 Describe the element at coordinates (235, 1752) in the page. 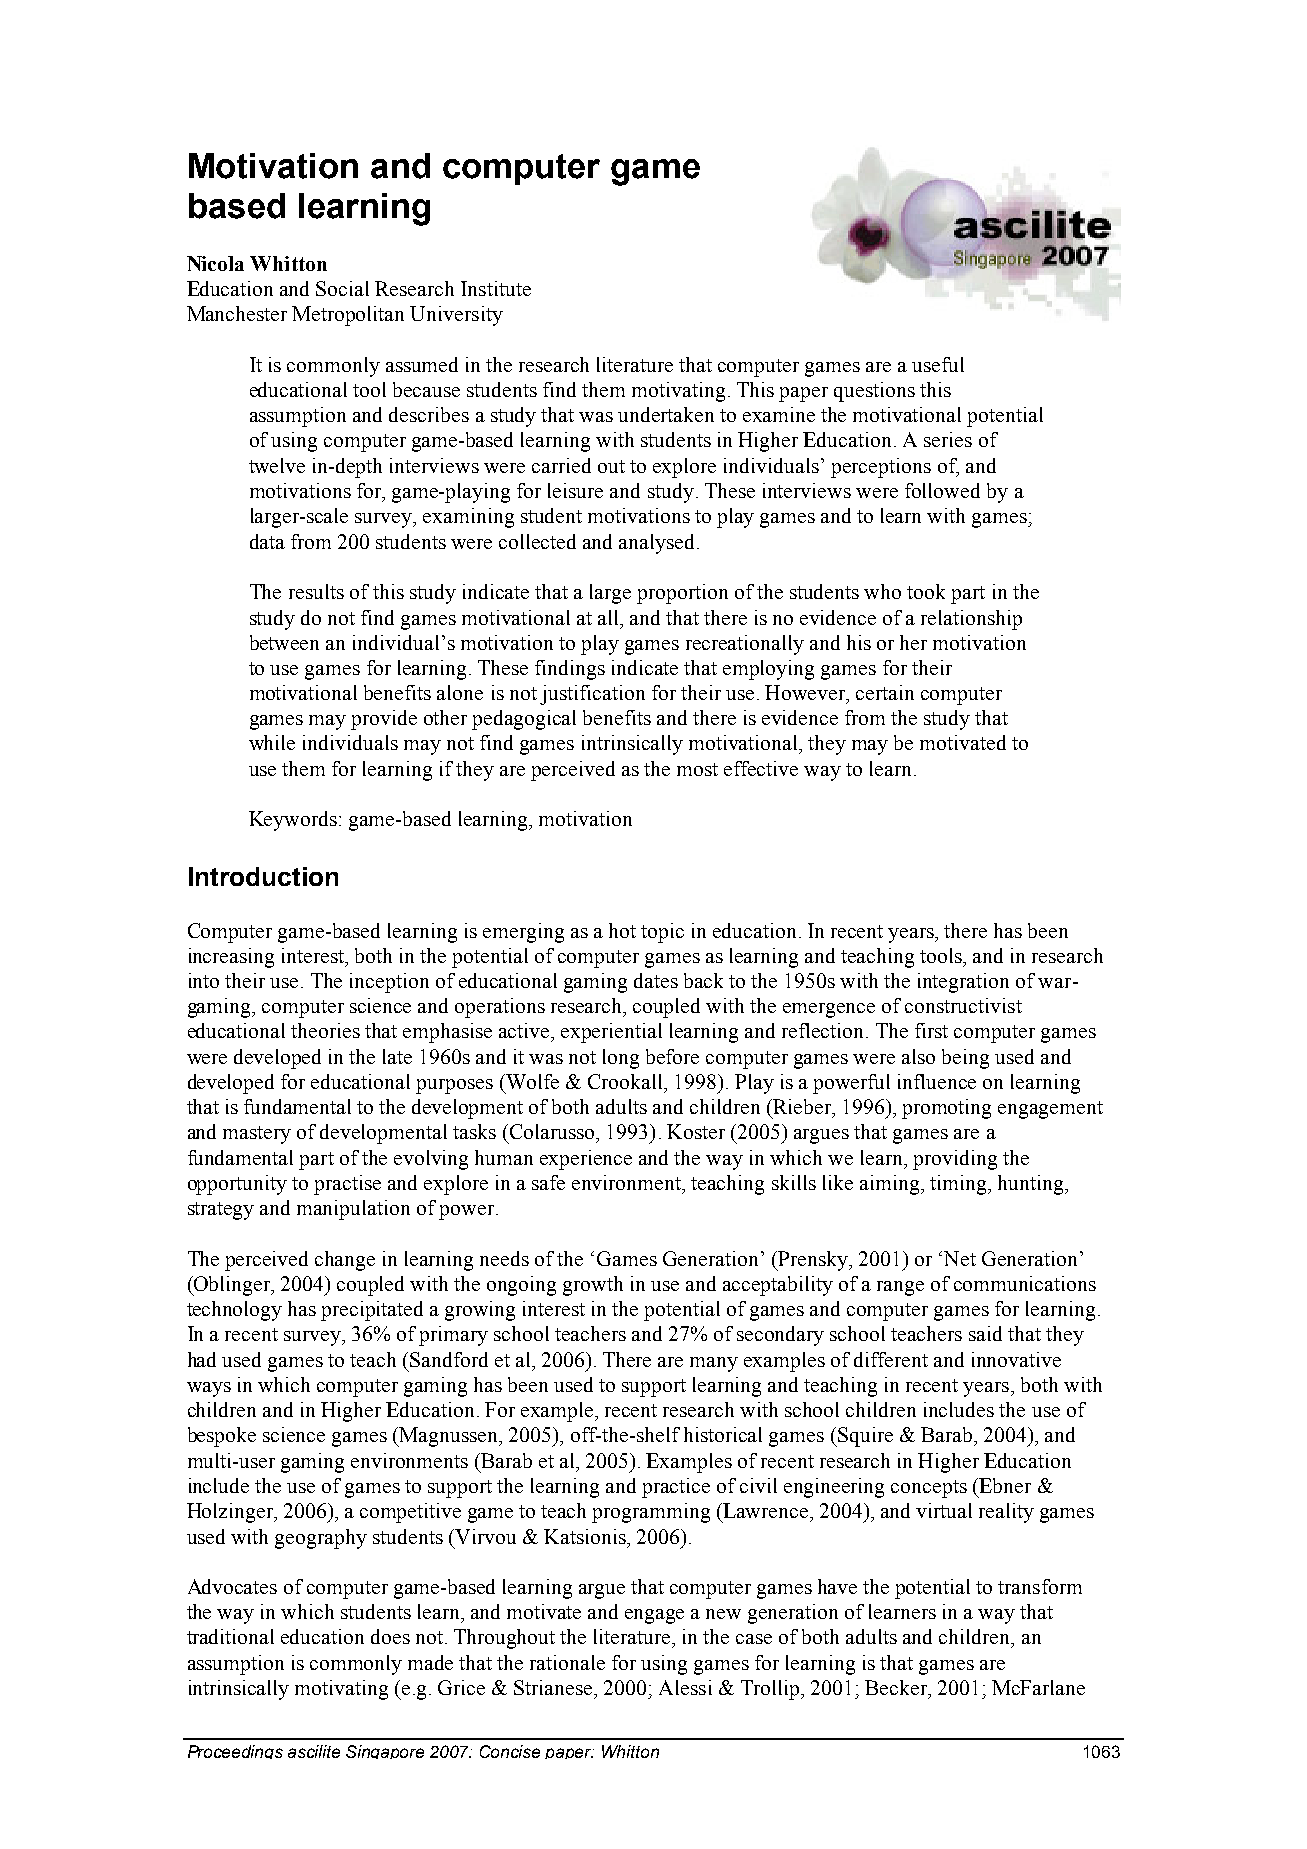

I see `Proceedings` at that location.
